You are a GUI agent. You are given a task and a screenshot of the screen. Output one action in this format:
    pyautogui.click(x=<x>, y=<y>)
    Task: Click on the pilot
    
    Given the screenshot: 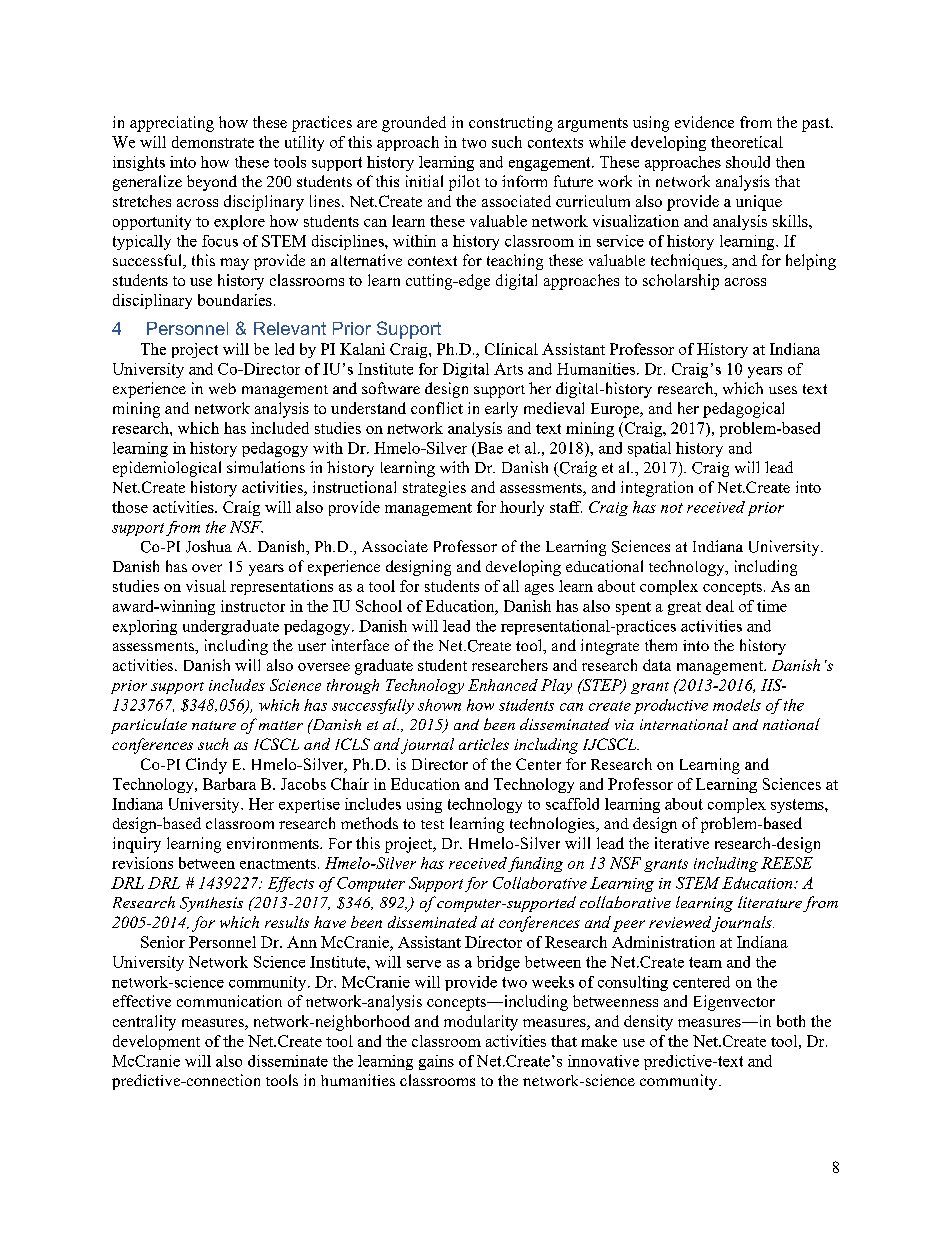 What is the action you would take?
    pyautogui.click(x=464, y=183)
